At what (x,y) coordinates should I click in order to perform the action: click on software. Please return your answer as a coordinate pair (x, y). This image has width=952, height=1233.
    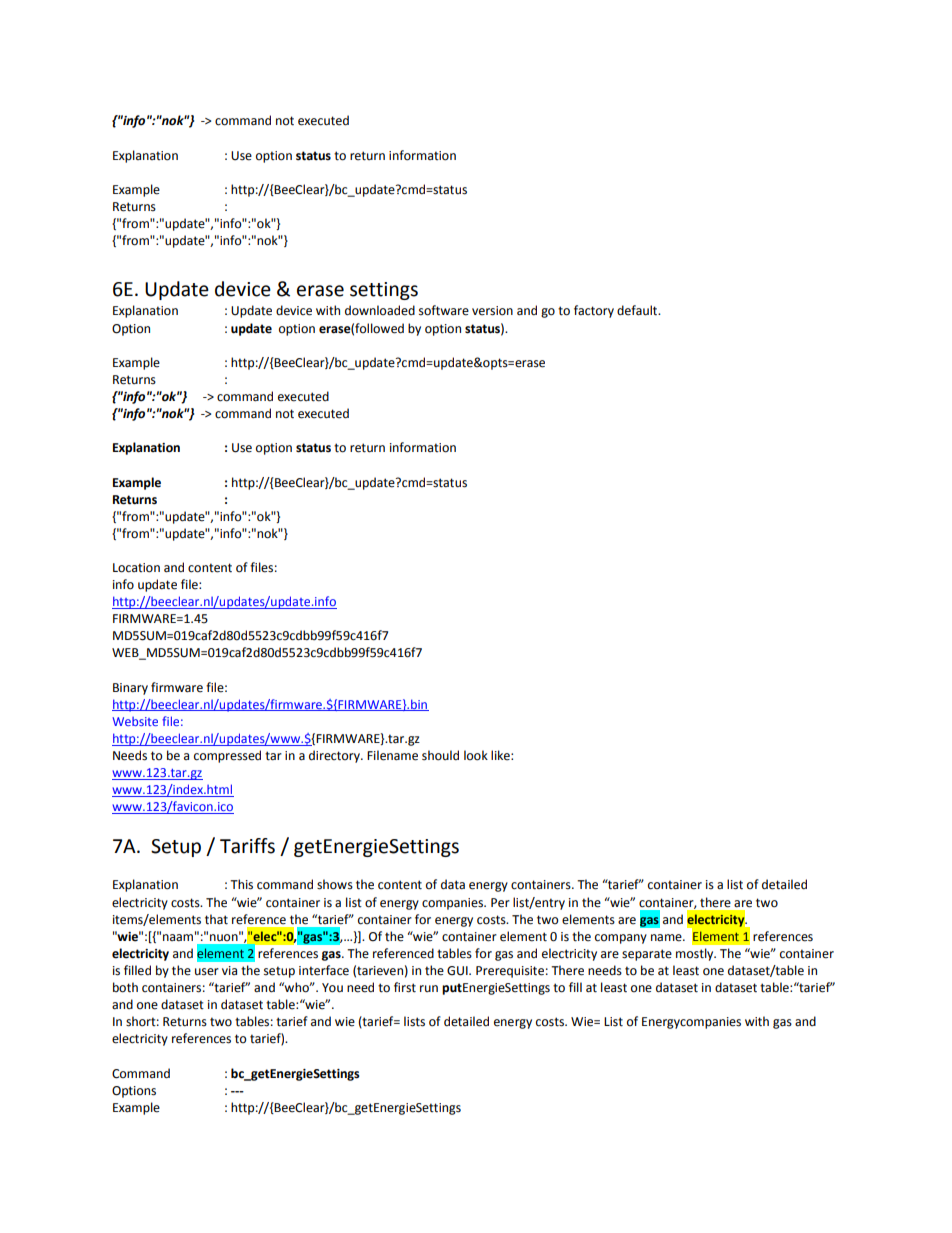
    Looking at the image, I should click on (444, 310).
